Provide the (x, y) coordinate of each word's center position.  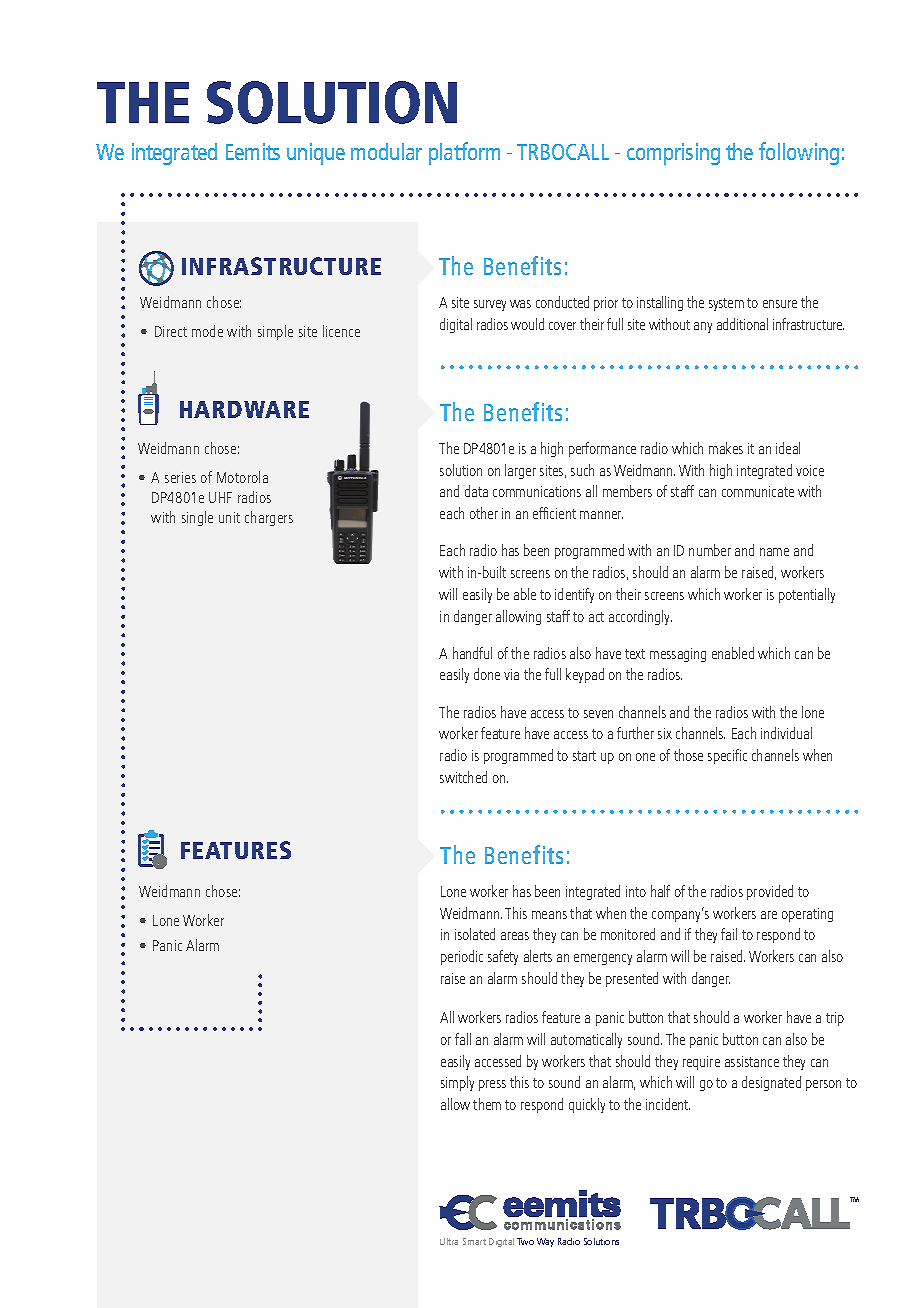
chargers (269, 518)
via (511, 674)
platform (464, 153)
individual (786, 733)
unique (316, 154)
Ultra (449, 1241)
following (799, 153)
